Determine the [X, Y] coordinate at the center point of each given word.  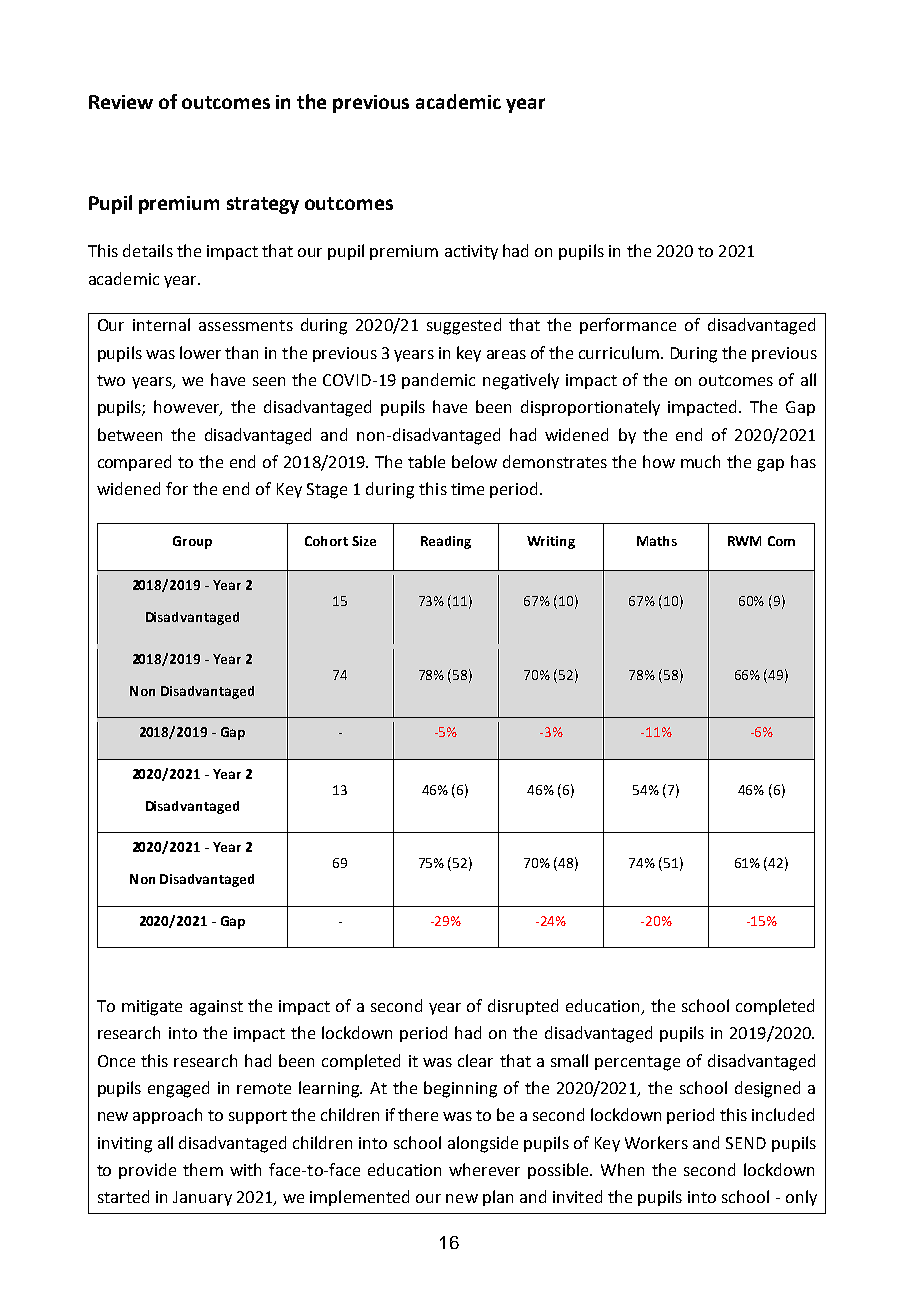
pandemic [438, 381]
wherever [484, 1169]
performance [628, 326]
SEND [746, 1143]
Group [192, 542]
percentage [637, 1063]
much [700, 461]
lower [200, 352]
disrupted [523, 1007]
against [216, 1008]
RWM [744, 541]
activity [471, 252]
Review [121, 102]
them [203, 1169]
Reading [446, 542]
